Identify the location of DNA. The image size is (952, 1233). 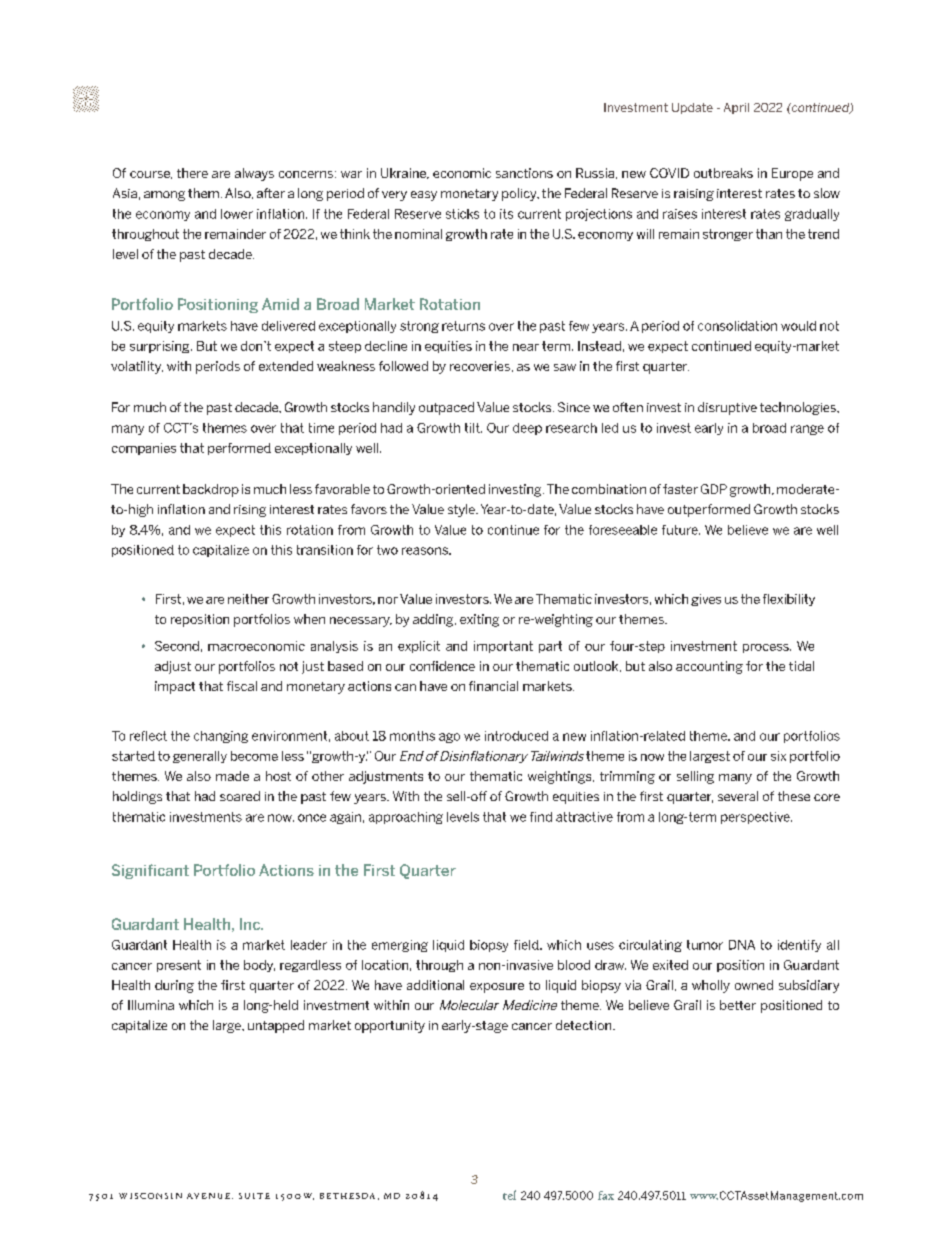
(742, 945).
